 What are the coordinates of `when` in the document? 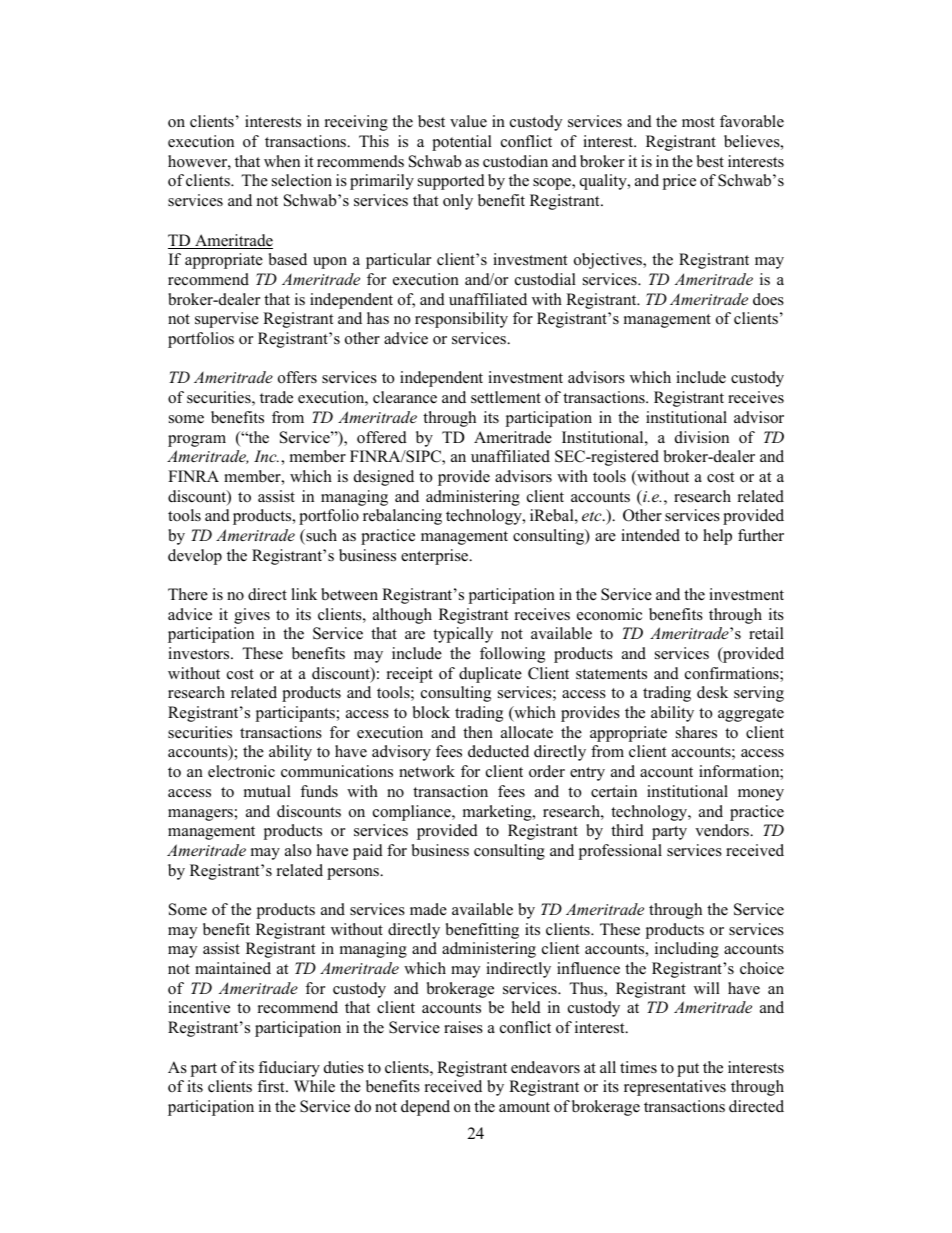 It's located at (282, 161).
